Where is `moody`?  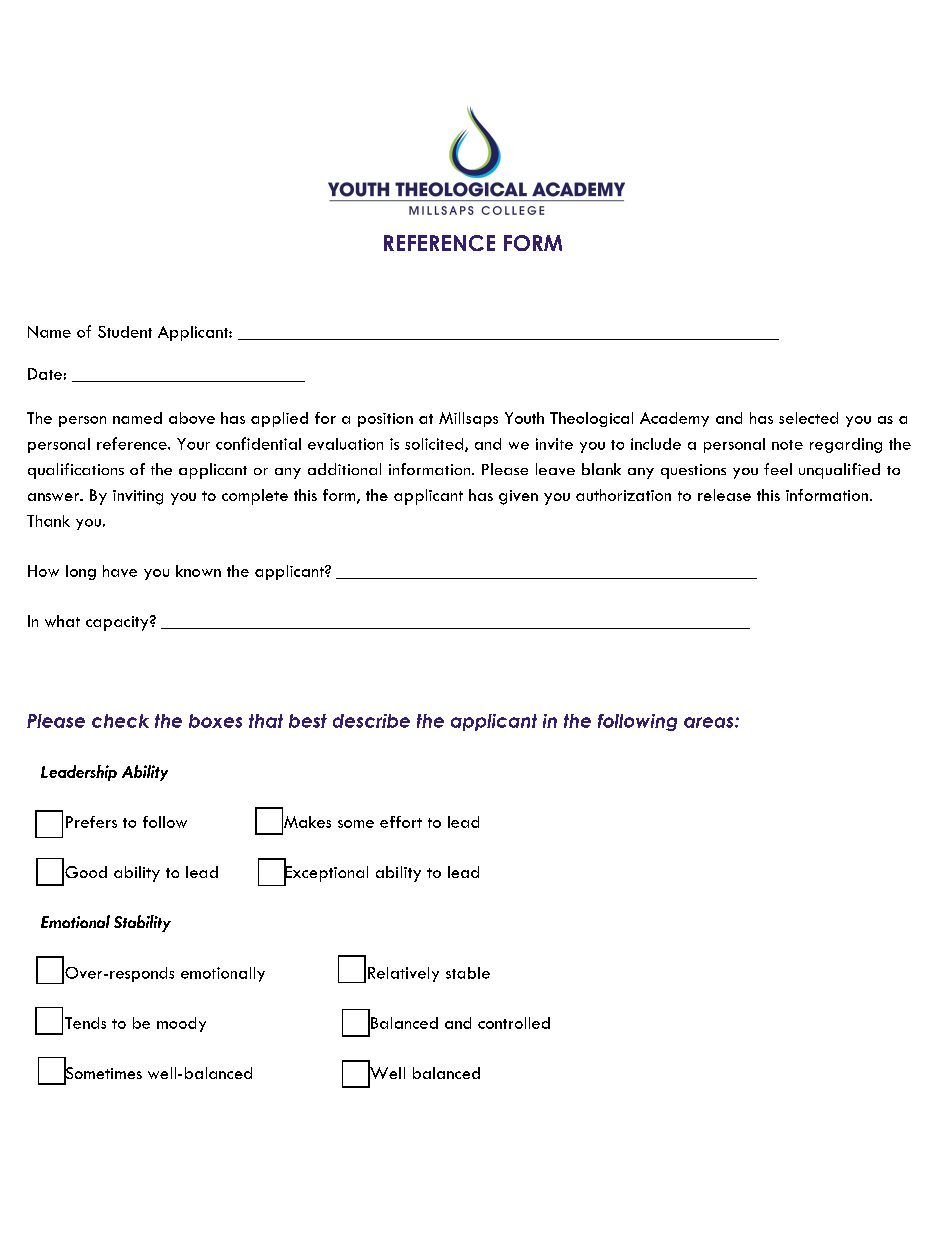 moody is located at coordinates (181, 1024).
